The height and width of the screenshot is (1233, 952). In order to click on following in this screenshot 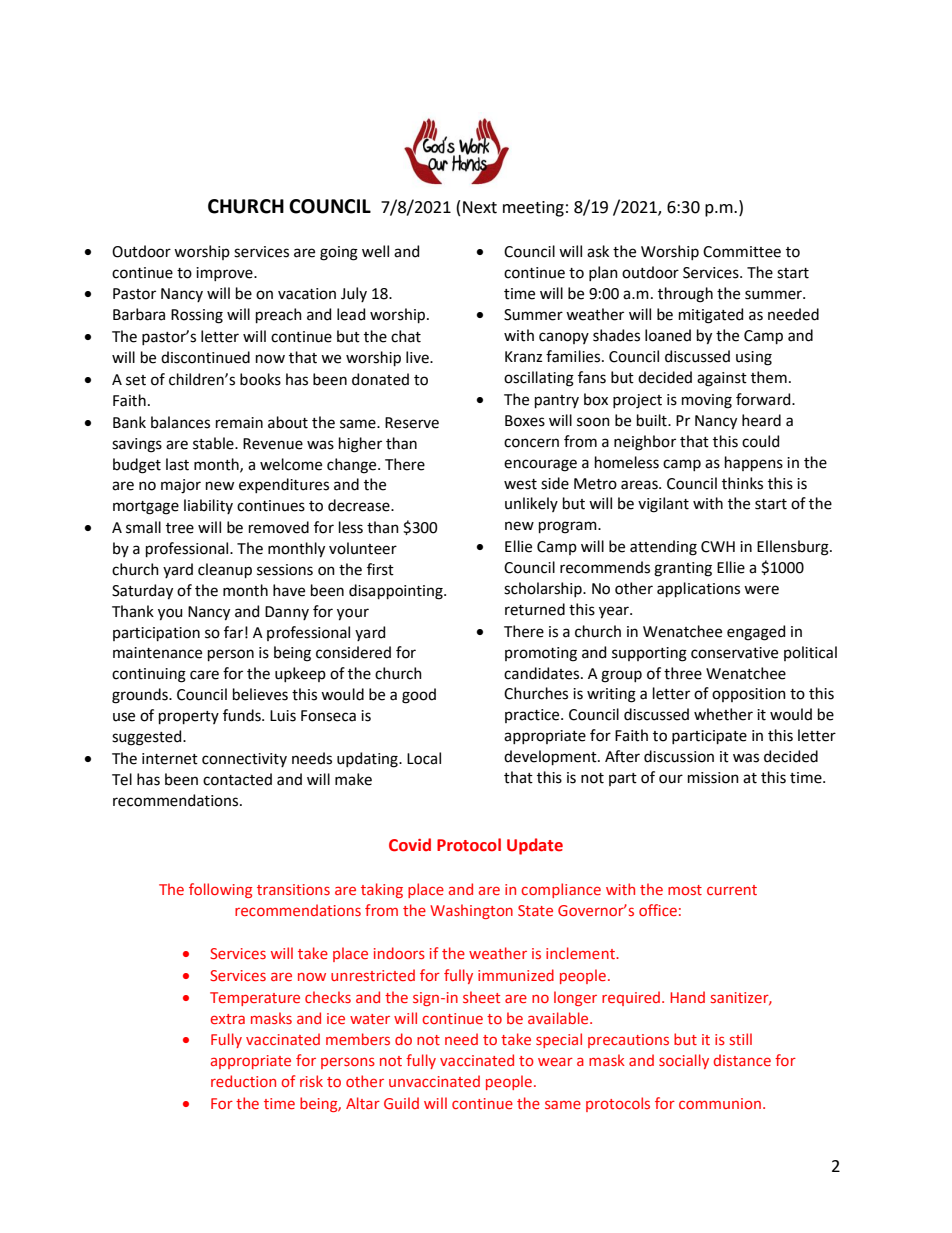, I will do `click(220, 890)`.
